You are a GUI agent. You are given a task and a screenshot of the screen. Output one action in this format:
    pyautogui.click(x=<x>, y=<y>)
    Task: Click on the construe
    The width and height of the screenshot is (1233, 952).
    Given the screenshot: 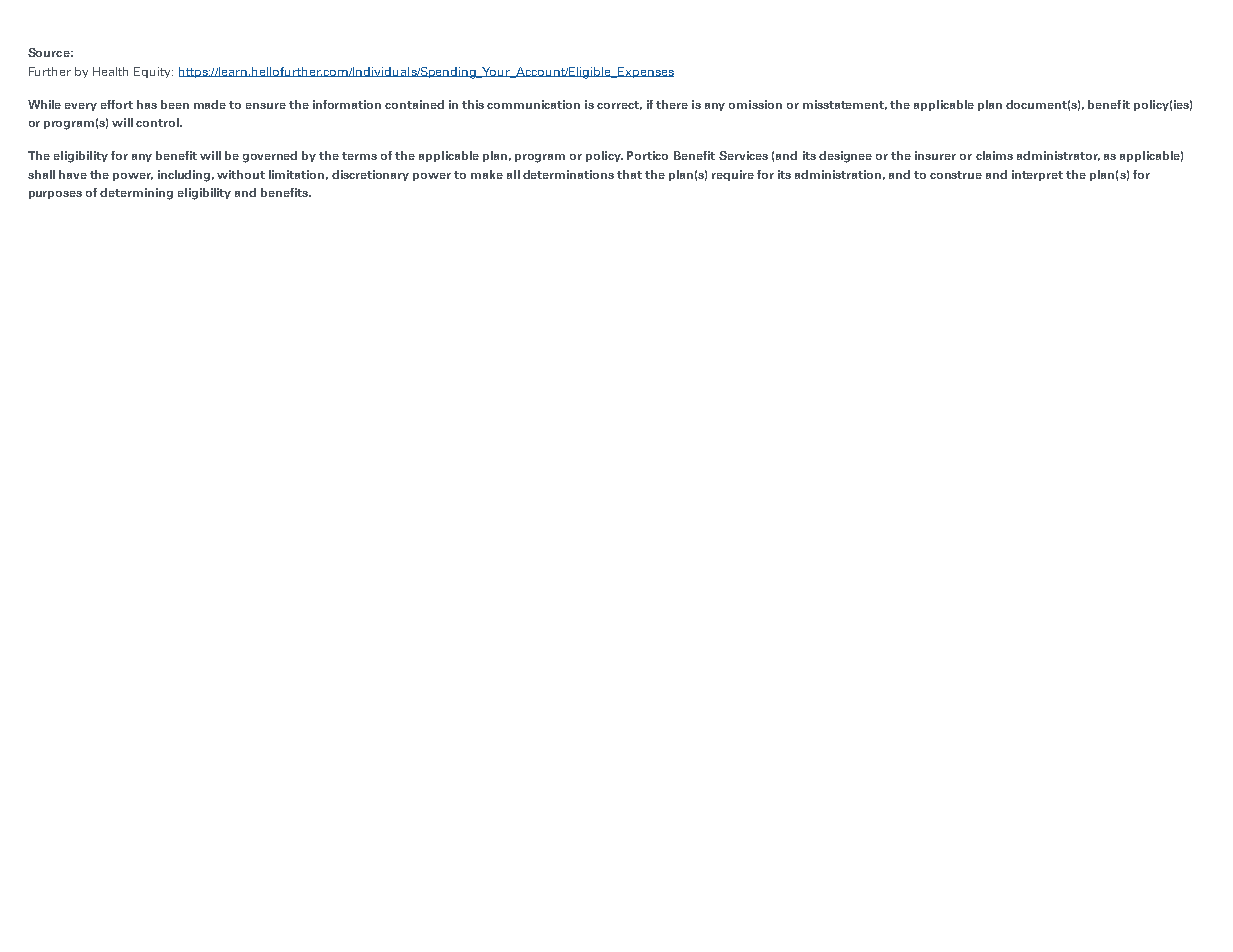 What is the action you would take?
    pyautogui.click(x=956, y=175)
